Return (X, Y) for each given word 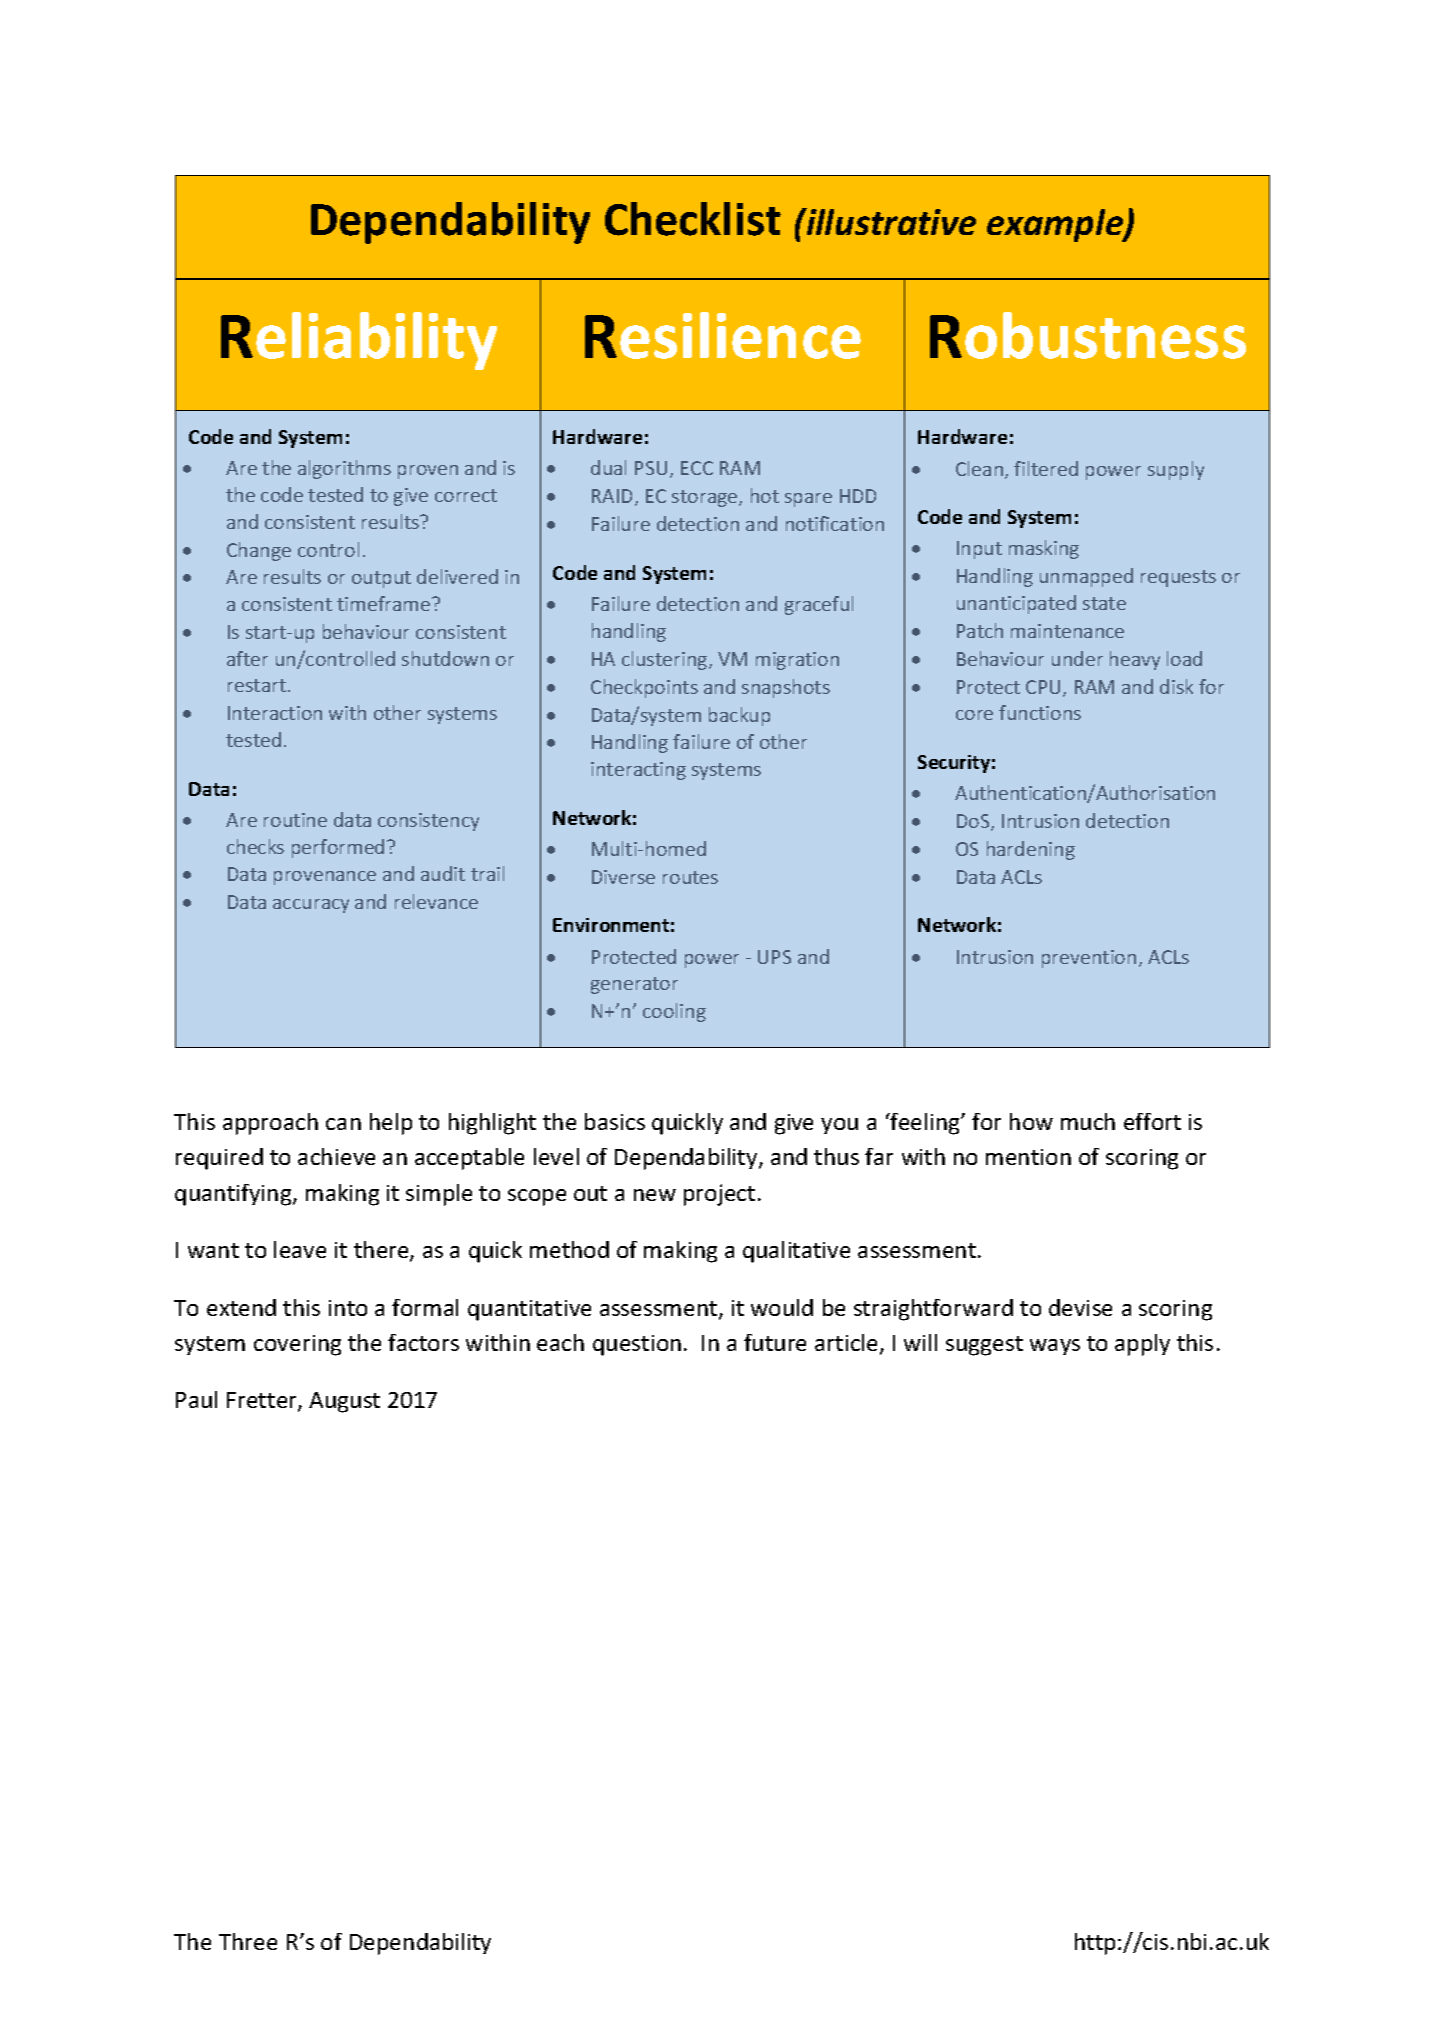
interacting (638, 771)
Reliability (359, 341)
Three (248, 1941)
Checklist (693, 219)
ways (1055, 1347)
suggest (984, 1346)
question (637, 1345)
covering (297, 1345)
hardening (1031, 850)
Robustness (1088, 335)
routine (295, 820)
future (775, 1342)
